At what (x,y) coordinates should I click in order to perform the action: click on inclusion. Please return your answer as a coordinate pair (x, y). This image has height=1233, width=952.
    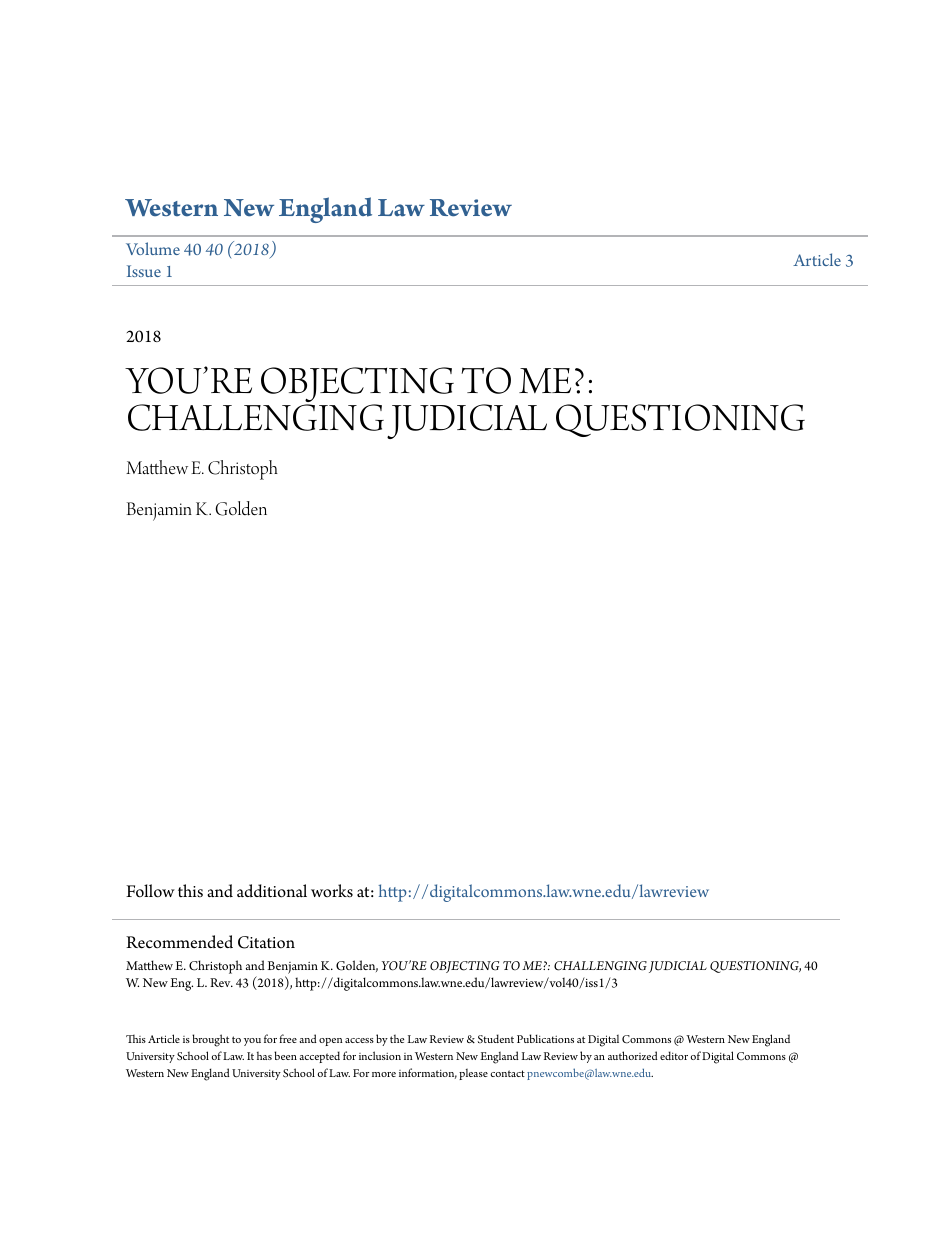
    Looking at the image, I should click on (380, 1055).
